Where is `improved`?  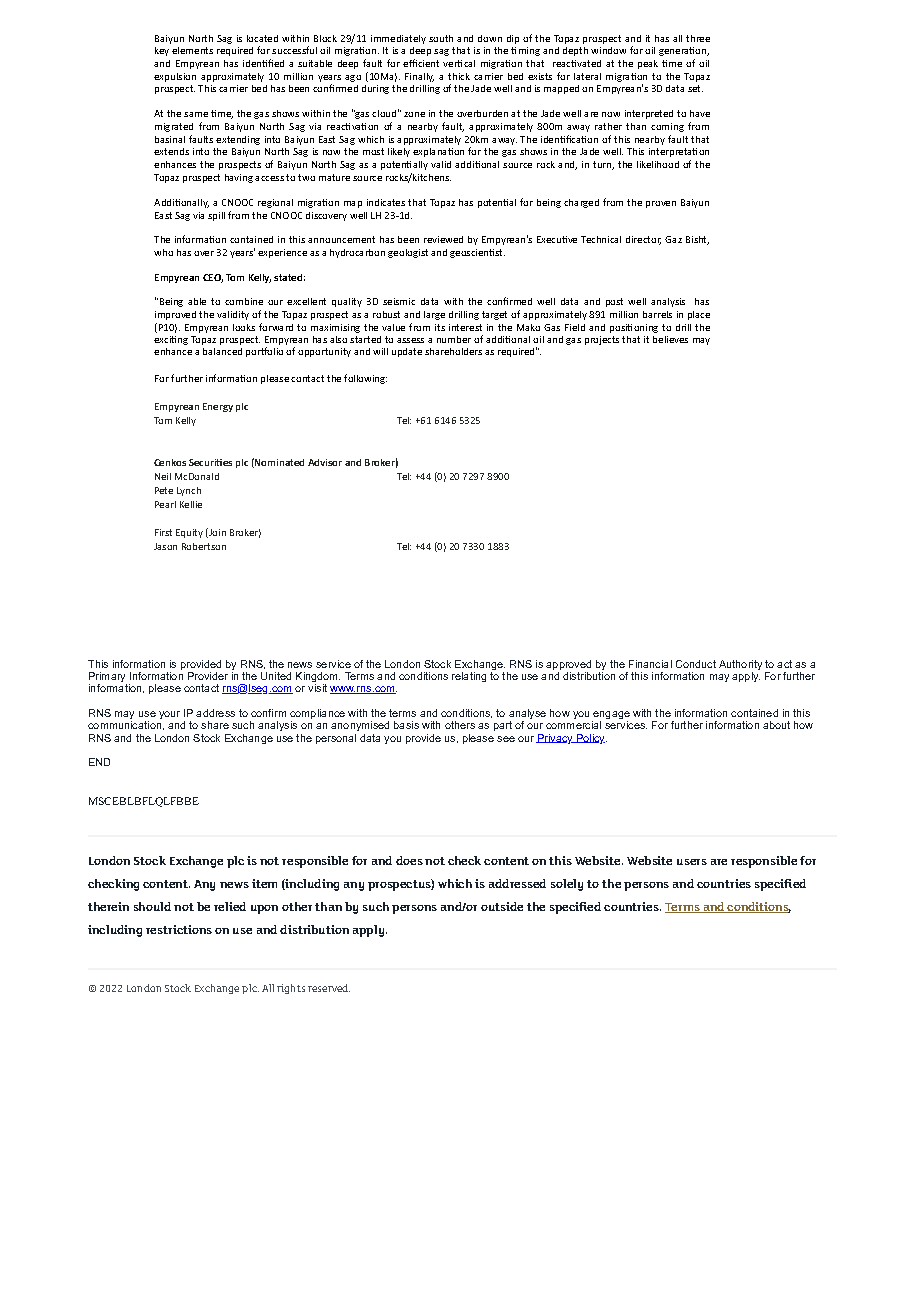 improved is located at coordinates (175, 315).
